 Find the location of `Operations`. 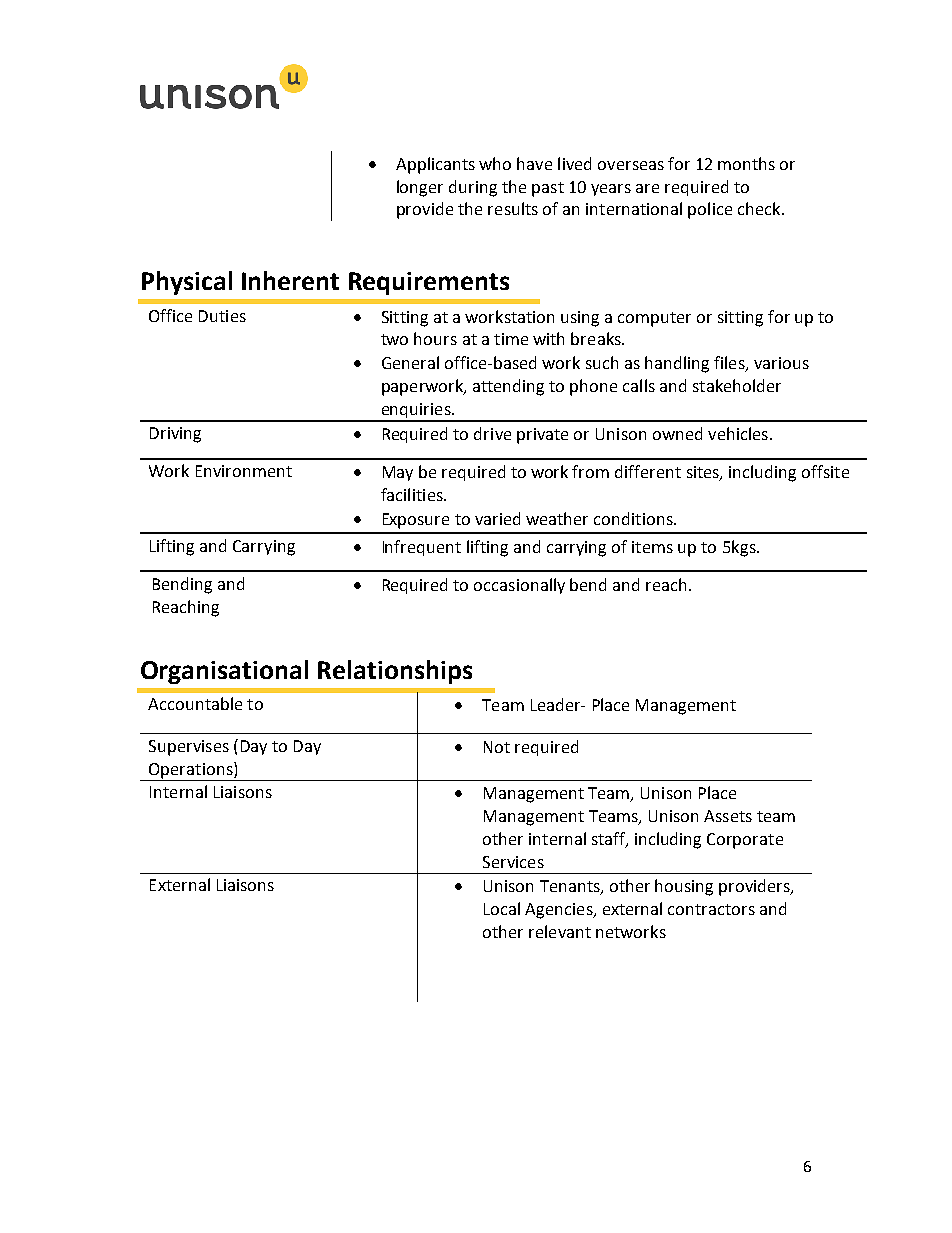

Operations is located at coordinates (192, 770).
